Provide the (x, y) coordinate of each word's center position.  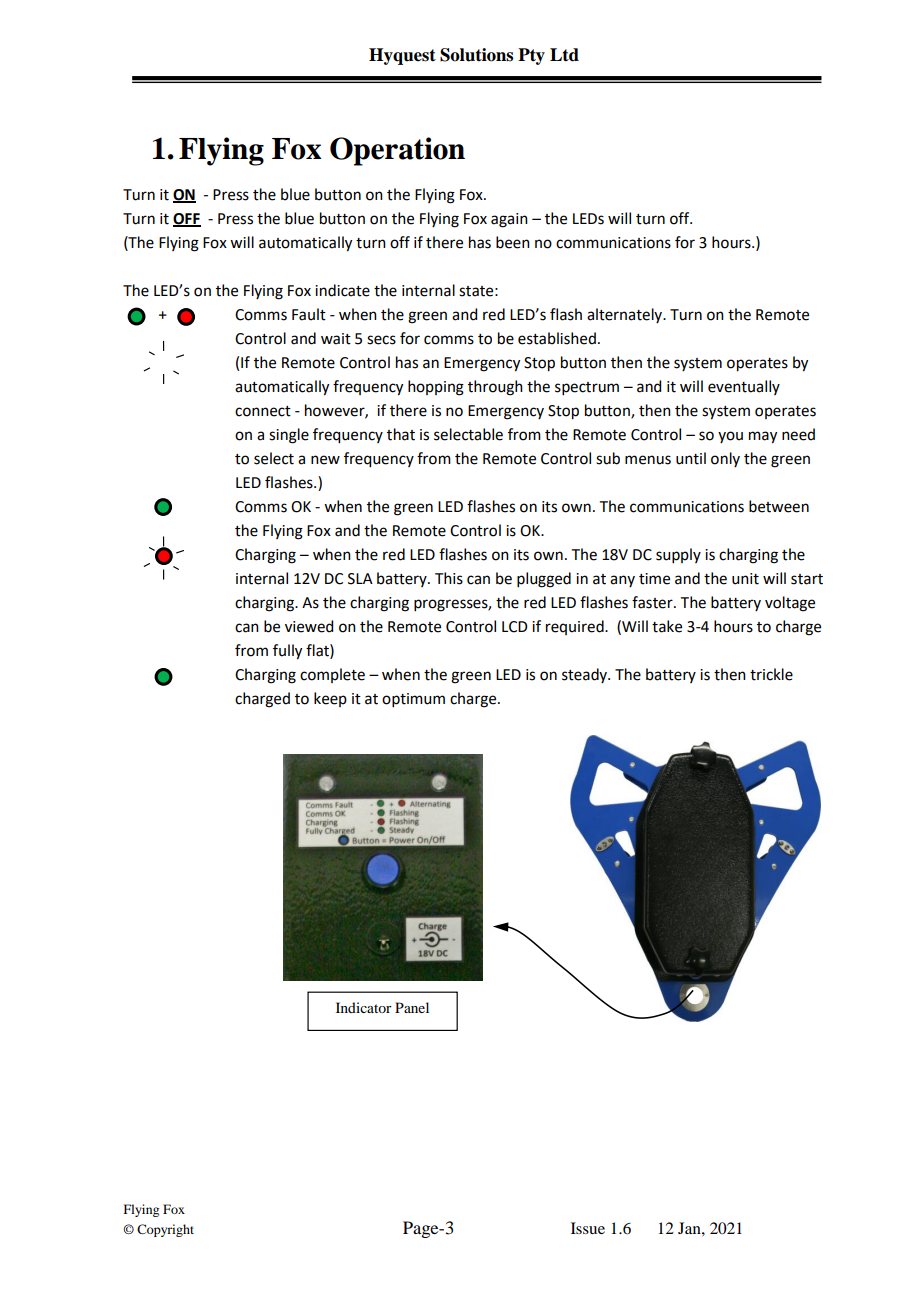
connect (263, 411)
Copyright (165, 1230)
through (495, 388)
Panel (412, 1007)
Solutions (476, 55)
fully (287, 652)
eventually (744, 387)
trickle (771, 674)
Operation (397, 151)
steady (585, 675)
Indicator (364, 1007)
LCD (515, 627)
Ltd (564, 55)
